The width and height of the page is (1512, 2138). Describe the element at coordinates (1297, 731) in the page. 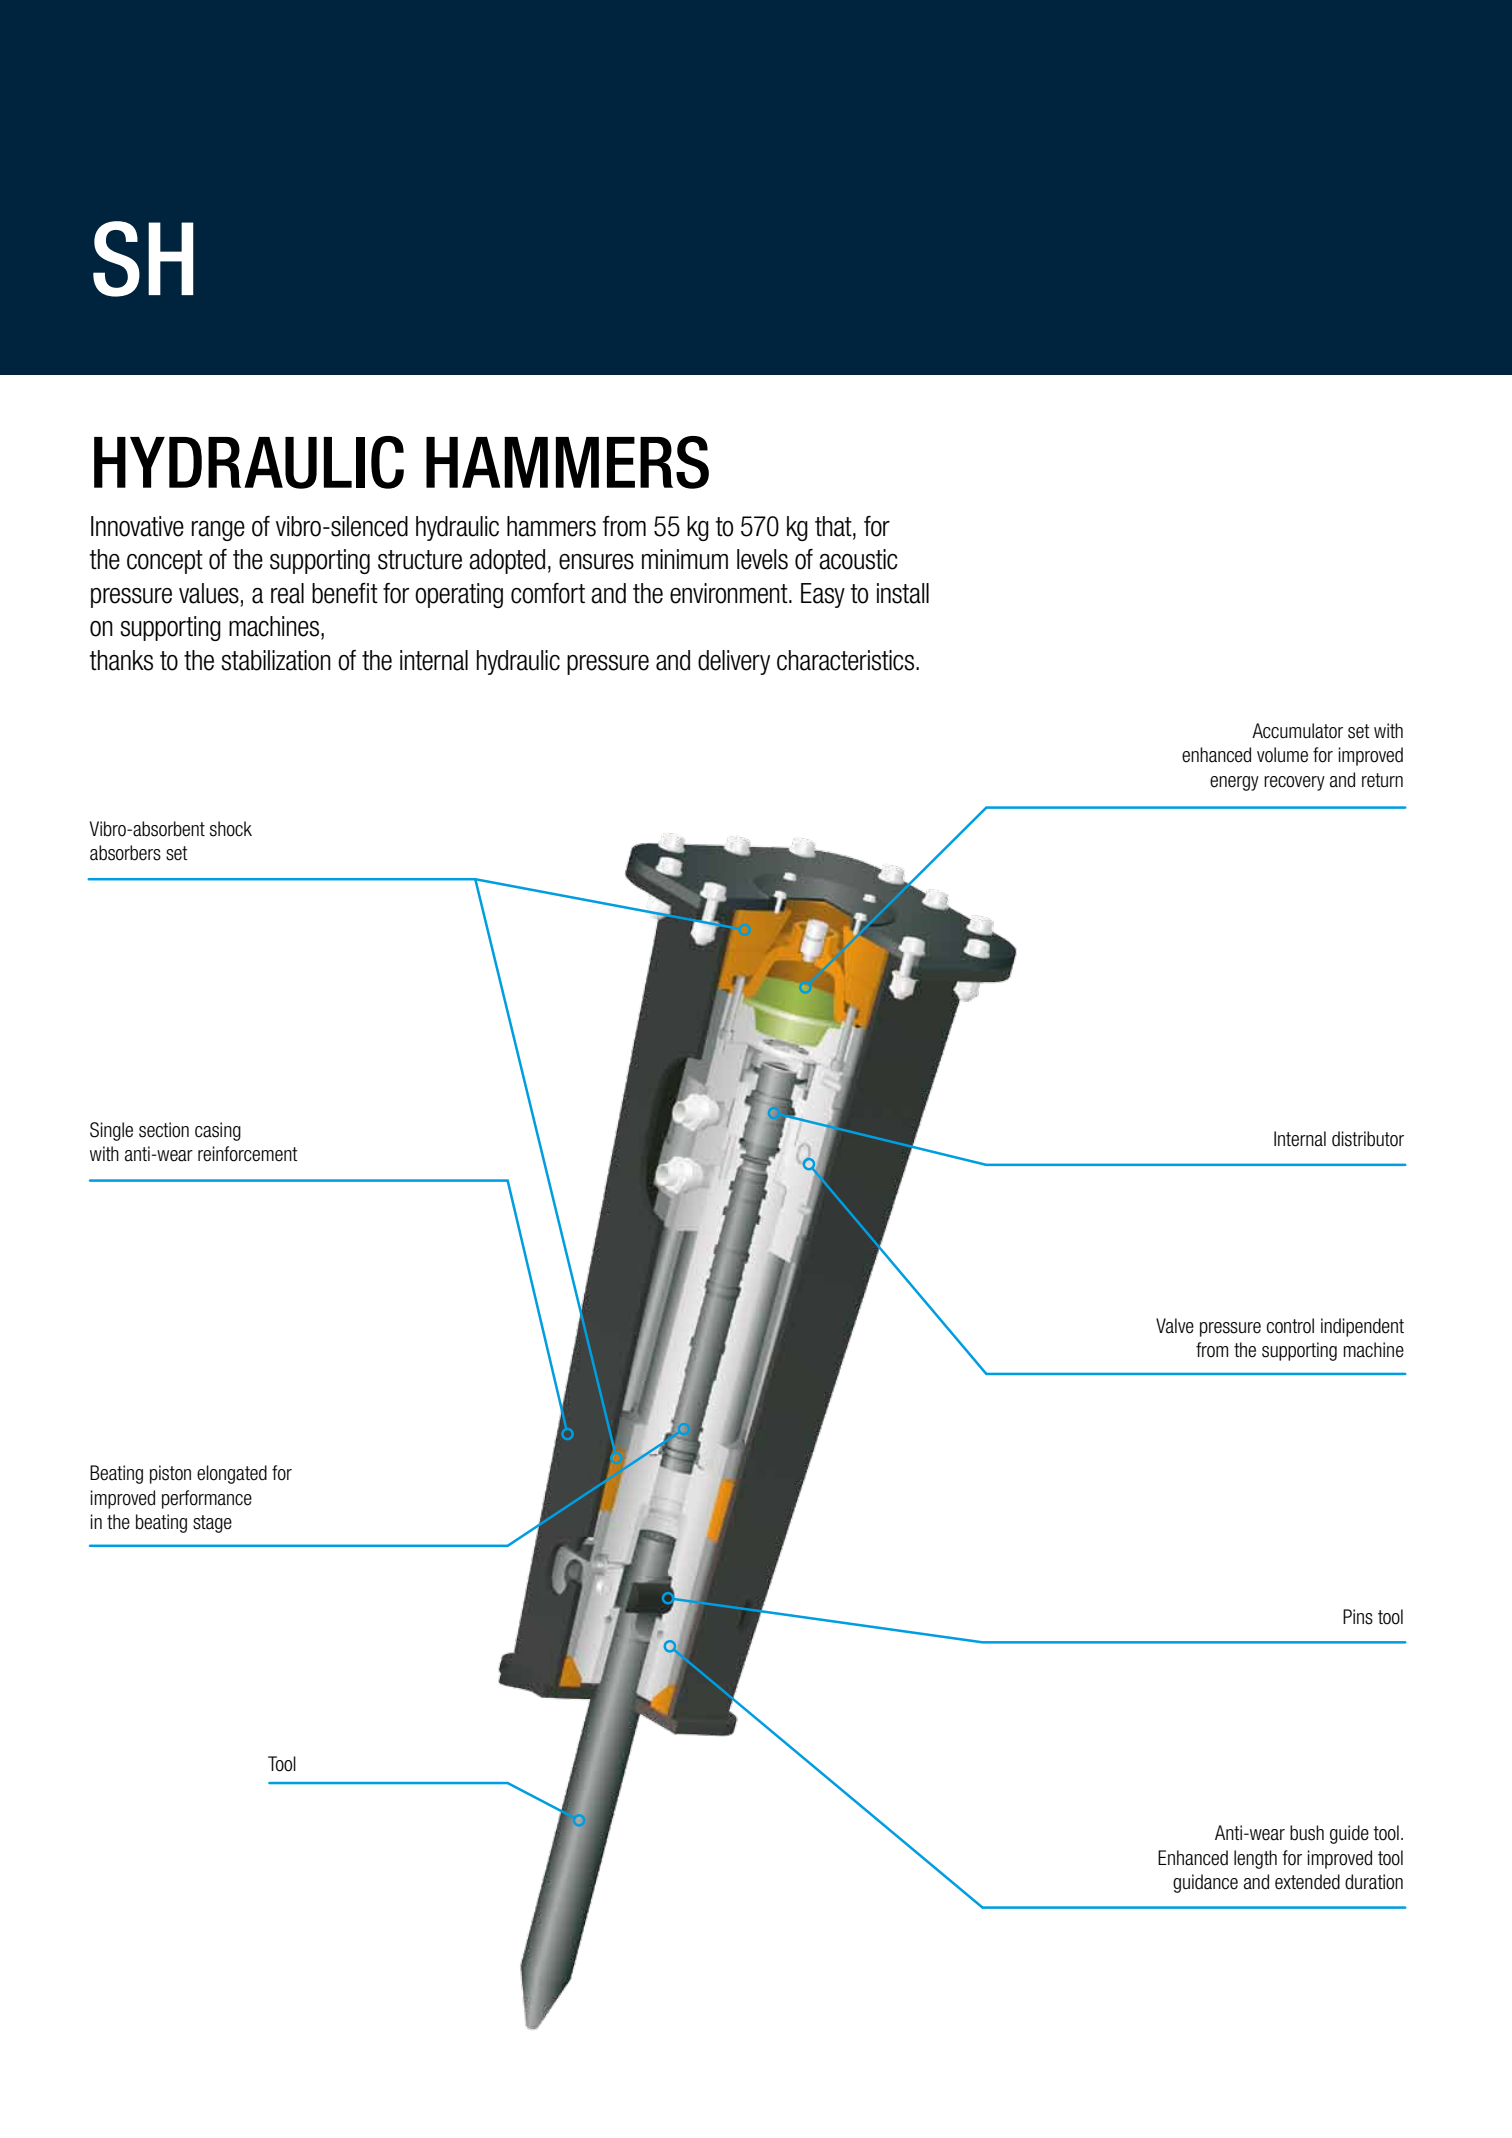

I see `Accumulator` at that location.
